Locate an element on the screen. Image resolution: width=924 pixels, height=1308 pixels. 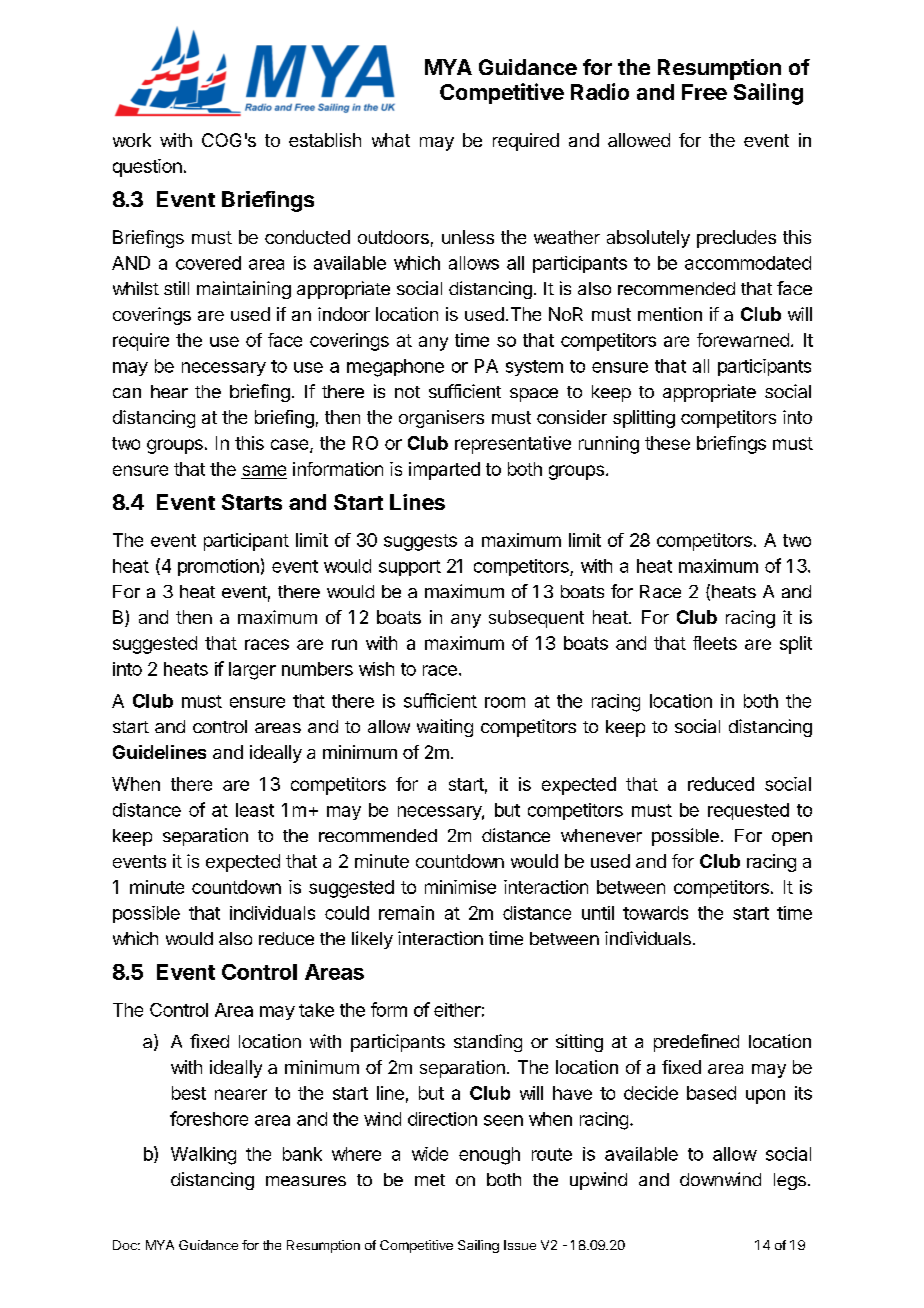
minimise is located at coordinates (460, 887).
